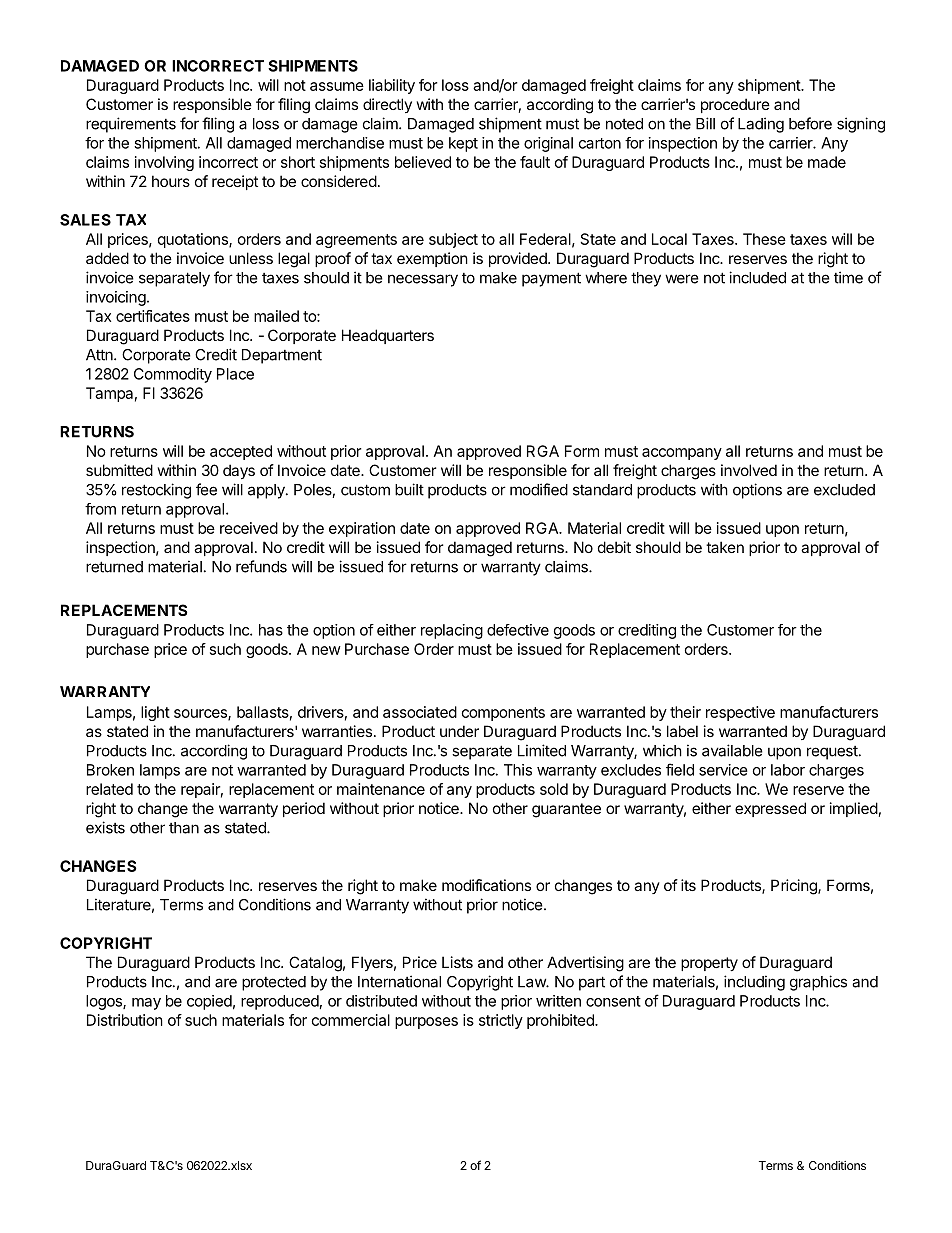  I want to click on expiration, so click(362, 529).
